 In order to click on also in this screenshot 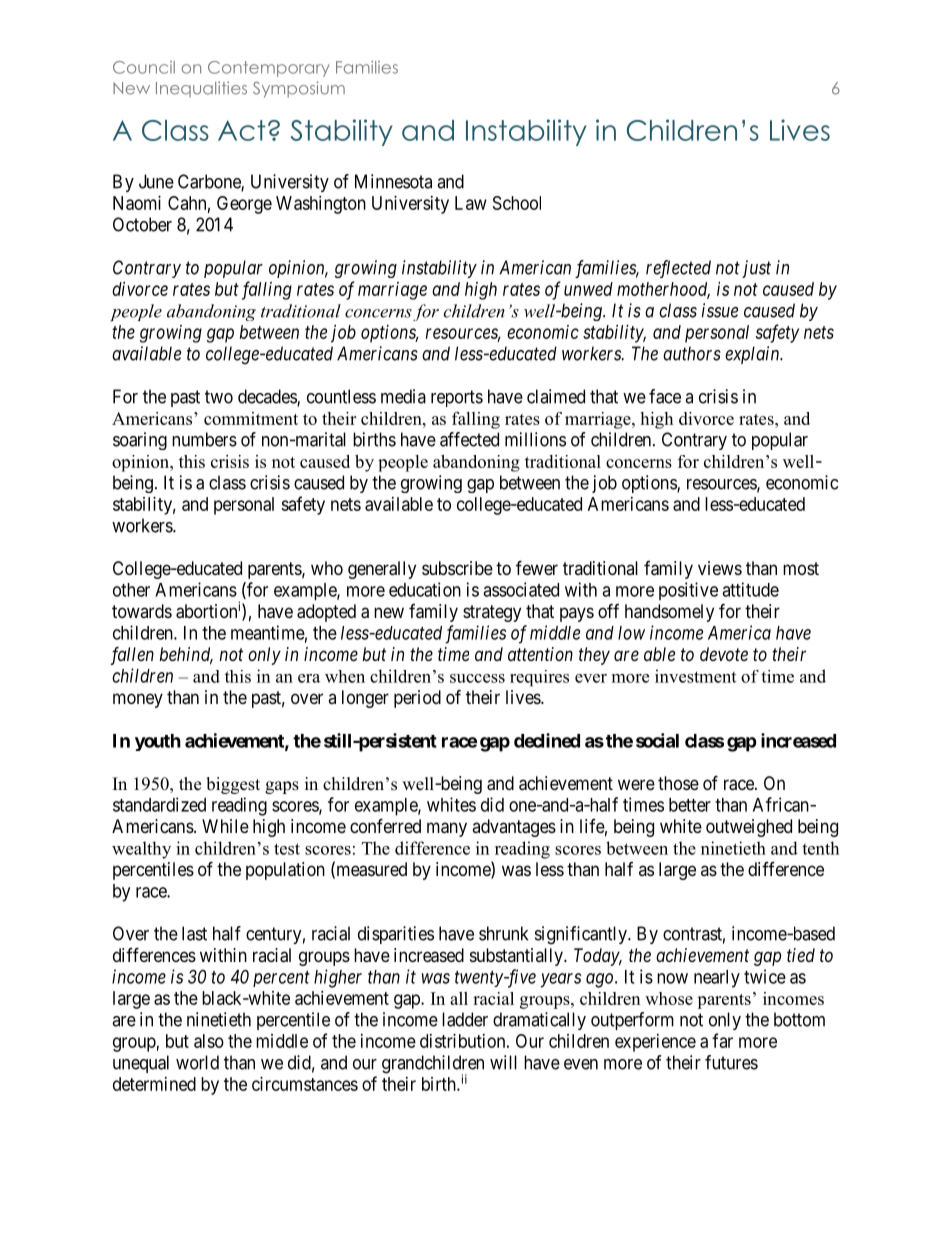, I will do `click(209, 1041)`.
